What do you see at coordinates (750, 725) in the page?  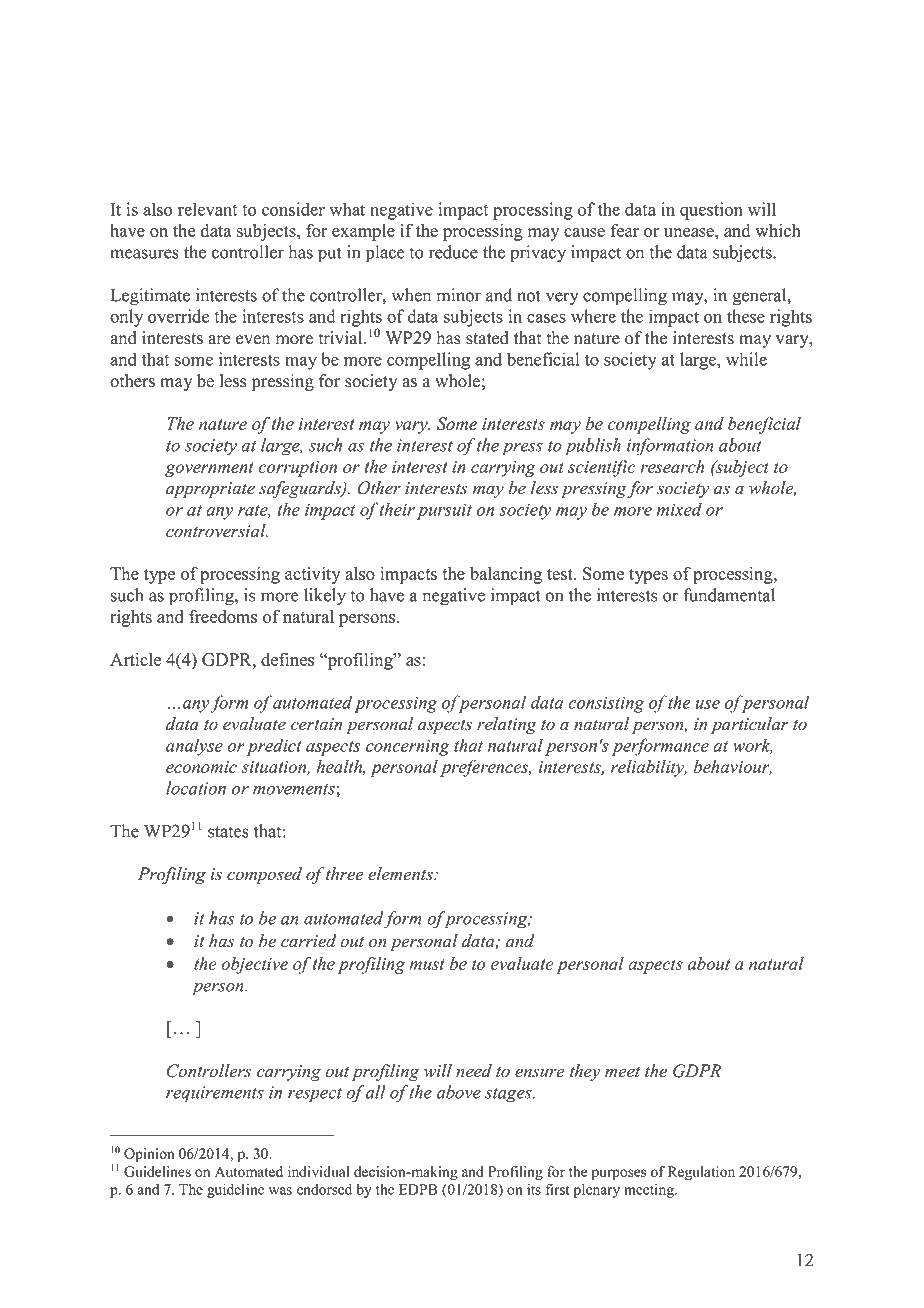 I see `particular` at bounding box center [750, 725].
